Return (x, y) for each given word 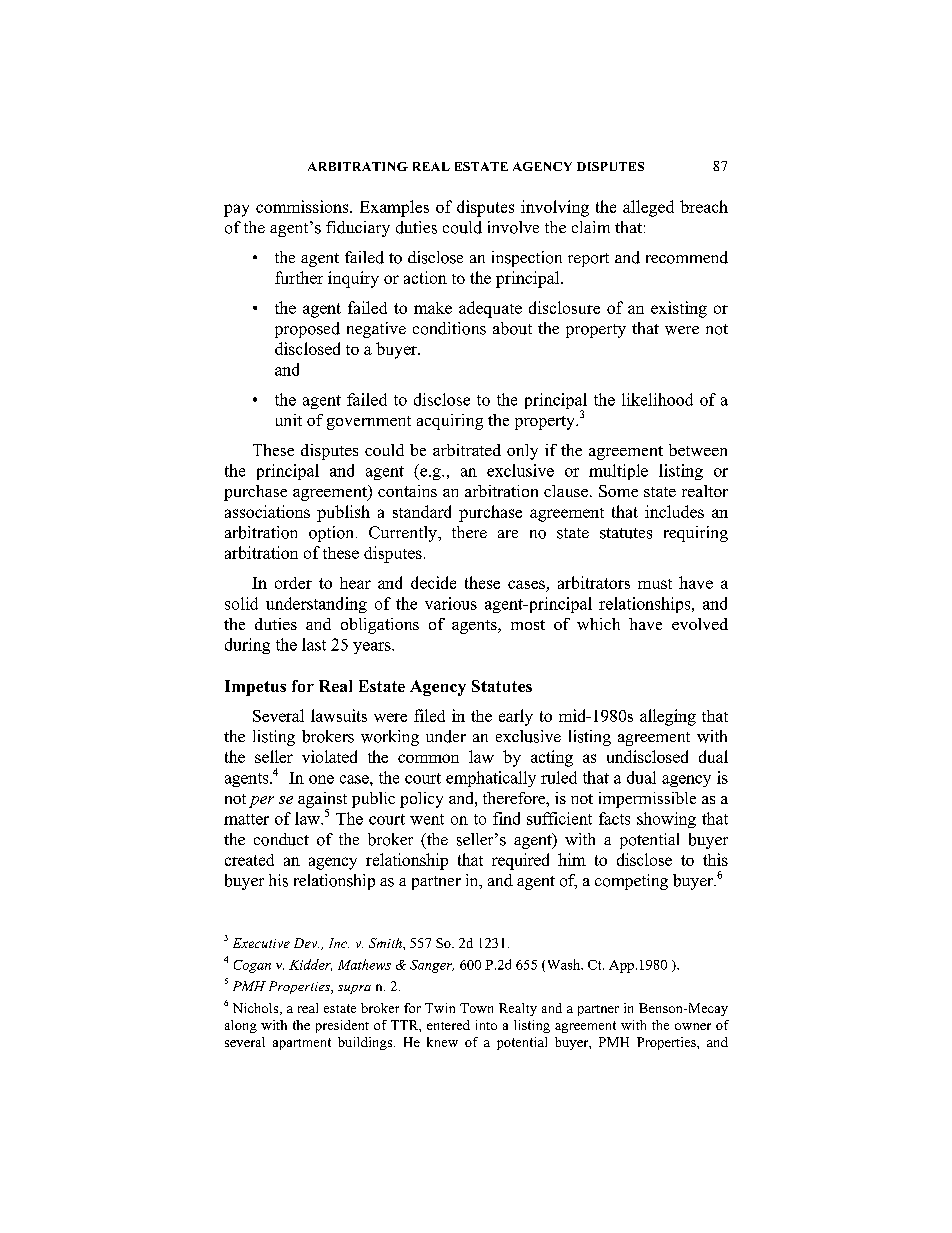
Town (476, 1008)
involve (513, 227)
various (451, 603)
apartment (302, 1044)
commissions (303, 206)
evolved (700, 624)
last (314, 644)
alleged (648, 208)
